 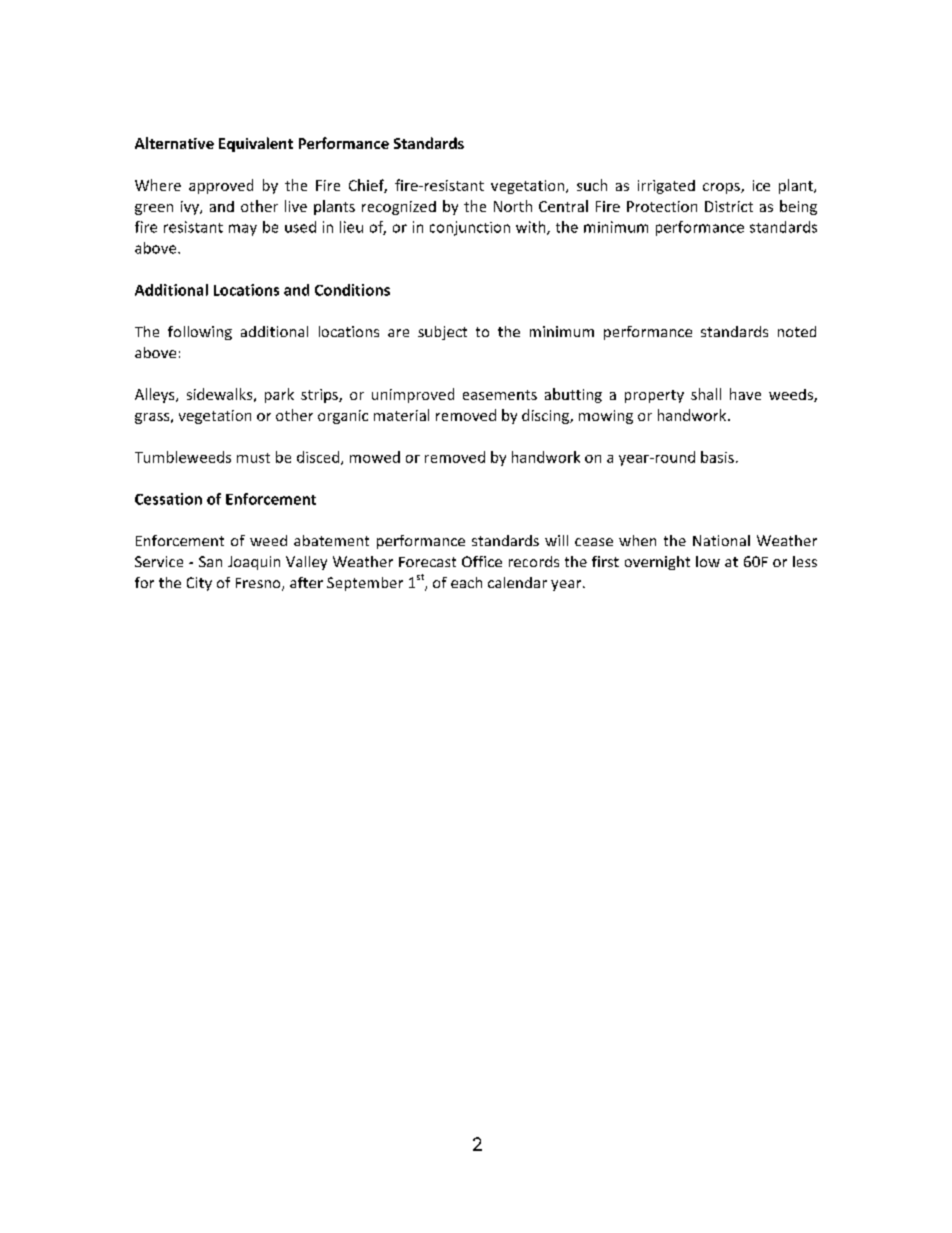 I want to click on Equivalent, so click(x=256, y=144).
